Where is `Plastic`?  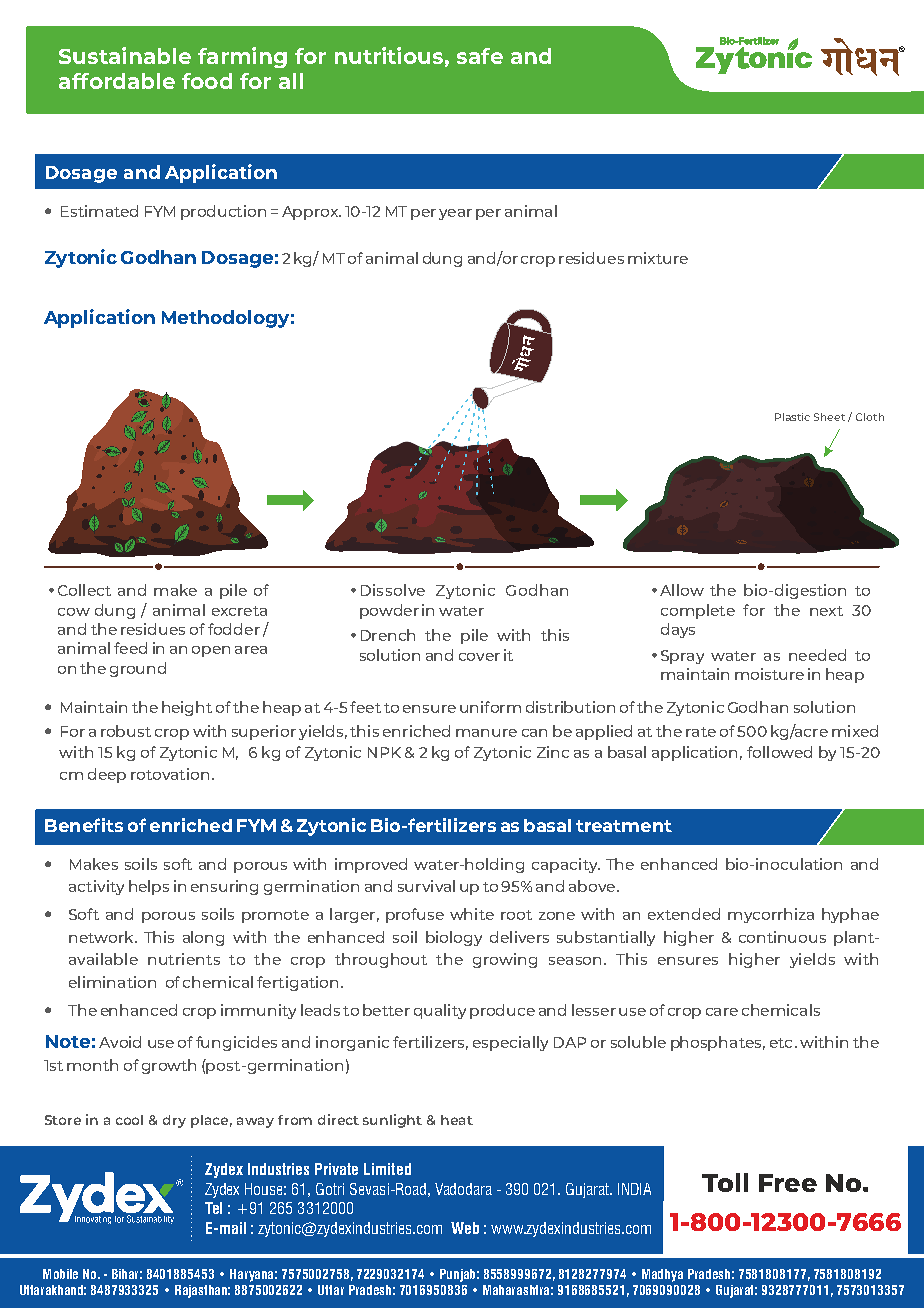 Plastic is located at coordinates (792, 417).
